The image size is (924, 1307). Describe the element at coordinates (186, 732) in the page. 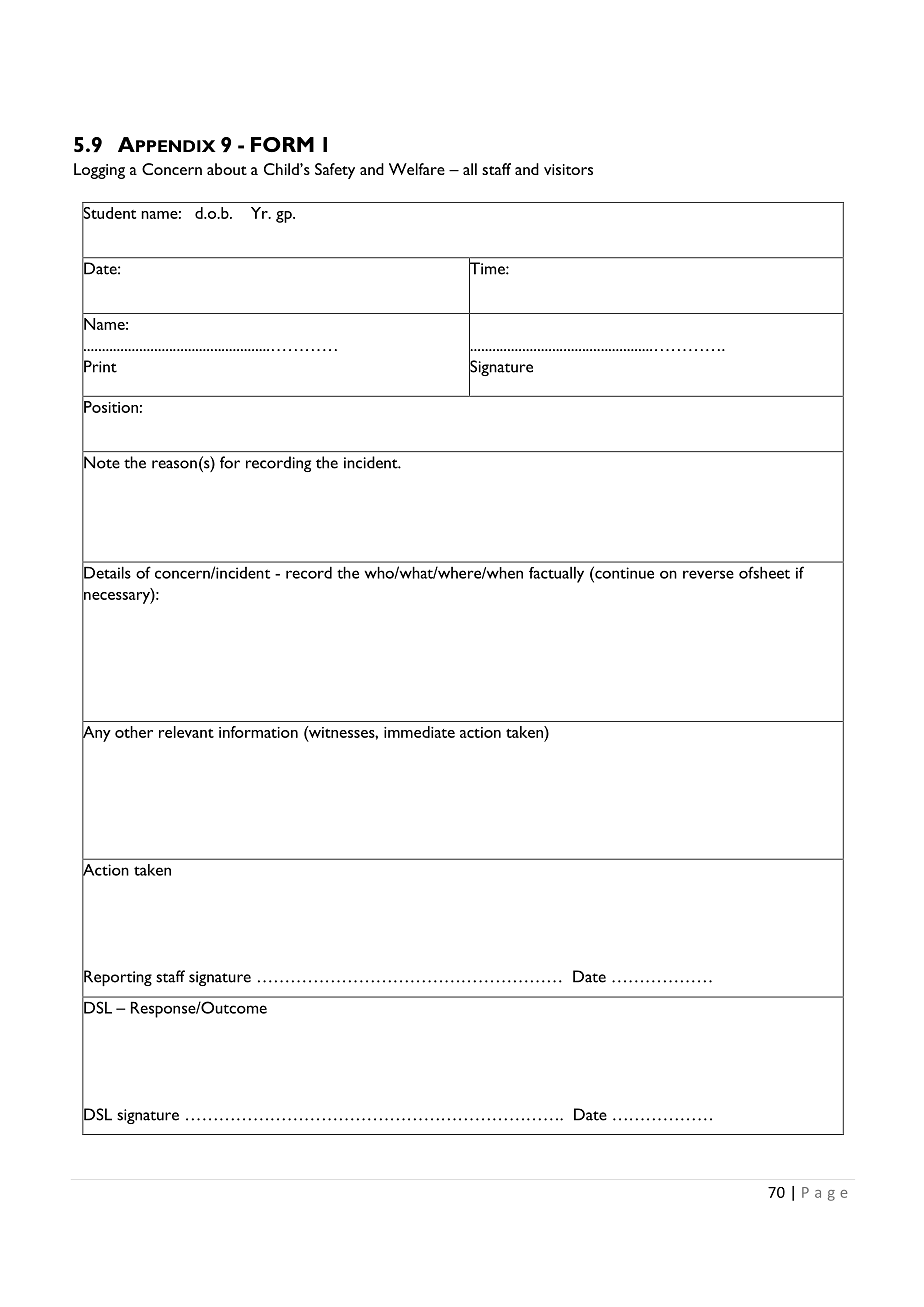

I see `relevant` at that location.
